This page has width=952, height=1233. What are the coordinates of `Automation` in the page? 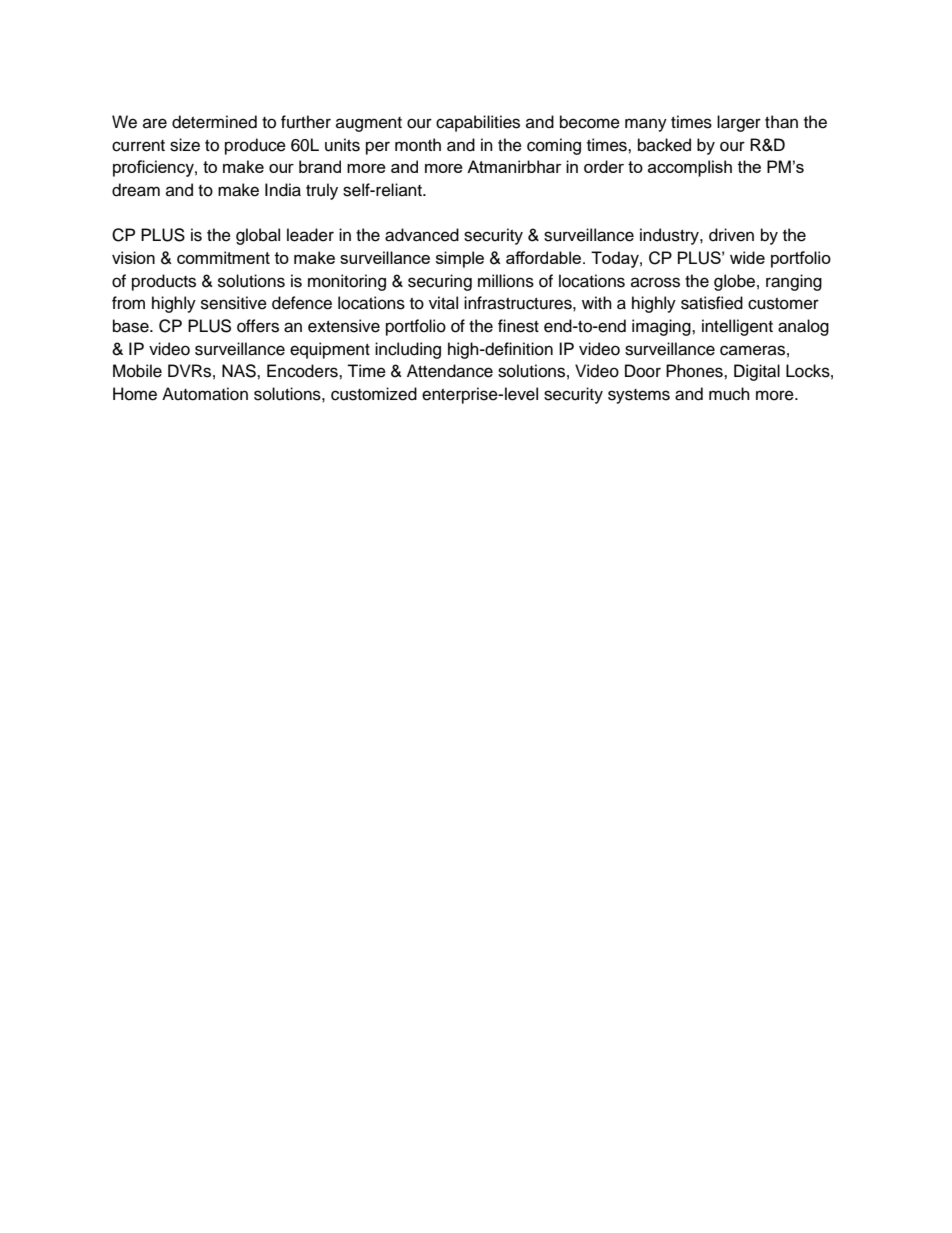 It's located at (205, 394).
